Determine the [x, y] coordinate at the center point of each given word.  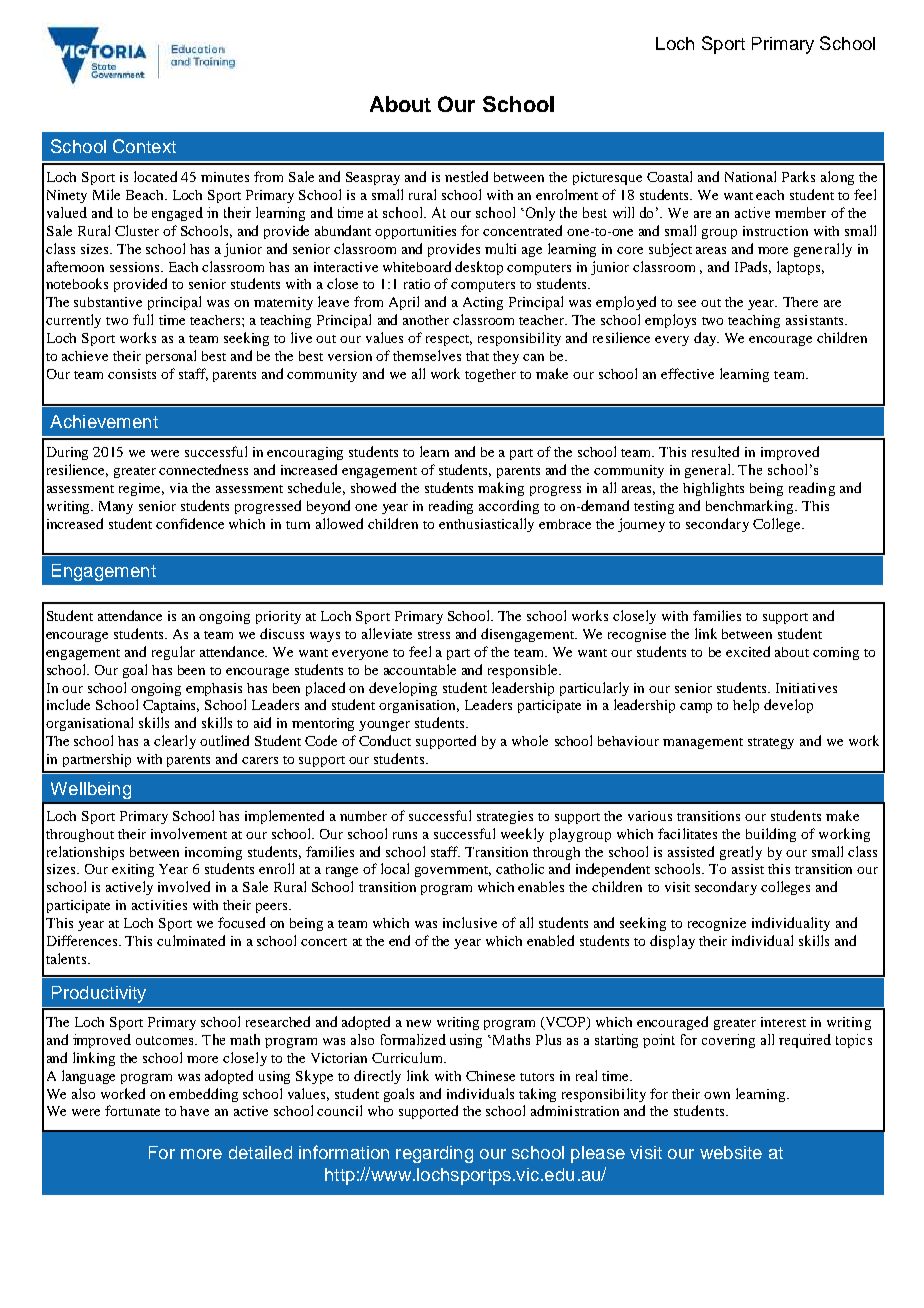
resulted [715, 451]
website [731, 1152]
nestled [466, 176]
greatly [741, 853]
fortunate [132, 1110]
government [453, 871]
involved [184, 886]
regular [173, 653]
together [490, 375]
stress [434, 635]
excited [748, 651]
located [155, 176]
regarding [434, 1154]
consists [132, 374]
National [750, 176]
